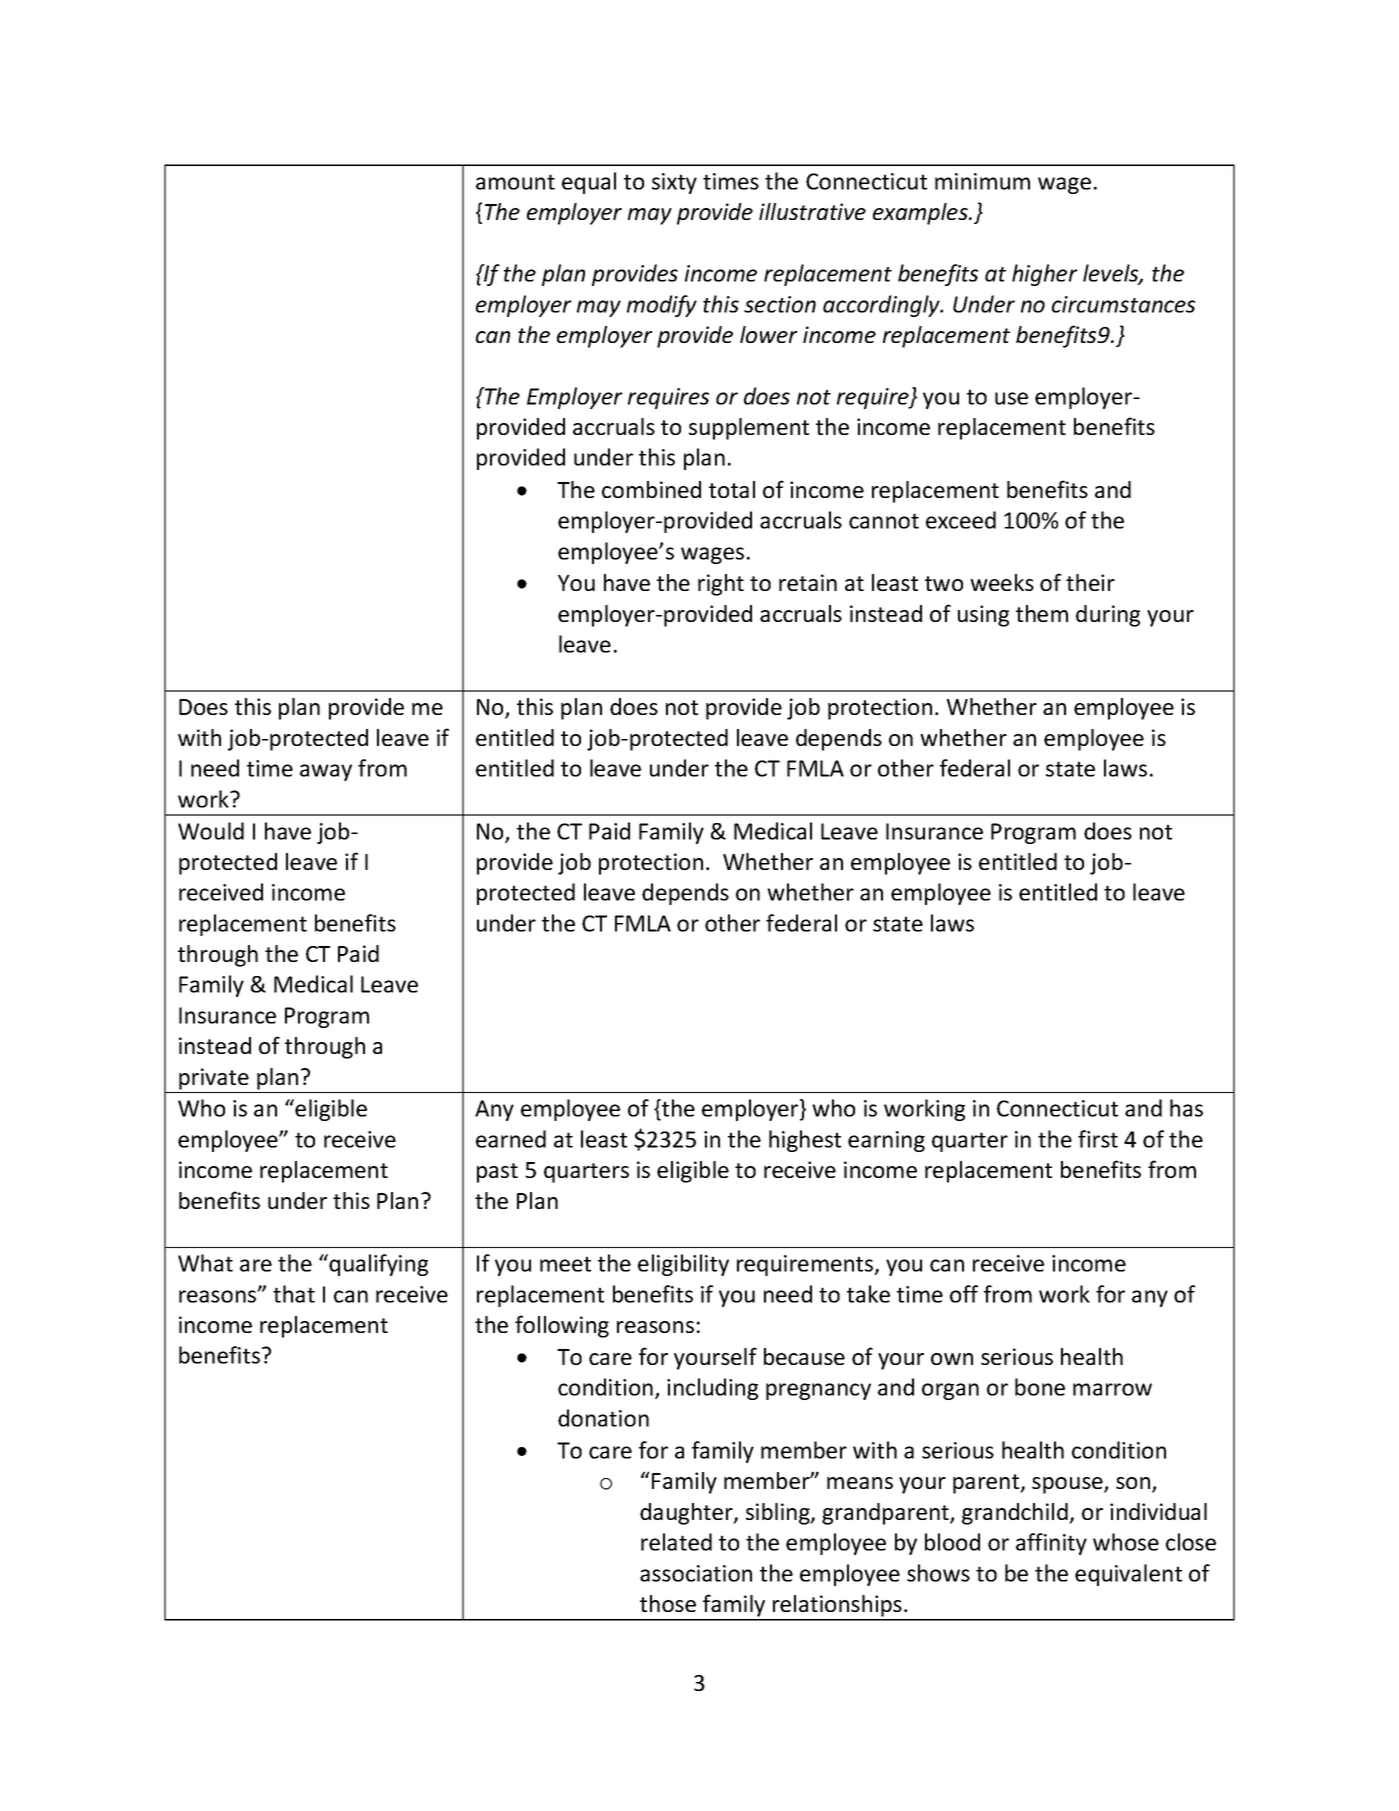 This document has height=1811, width=1399. What do you see at coordinates (326, 772) in the document?
I see `away` at bounding box center [326, 772].
